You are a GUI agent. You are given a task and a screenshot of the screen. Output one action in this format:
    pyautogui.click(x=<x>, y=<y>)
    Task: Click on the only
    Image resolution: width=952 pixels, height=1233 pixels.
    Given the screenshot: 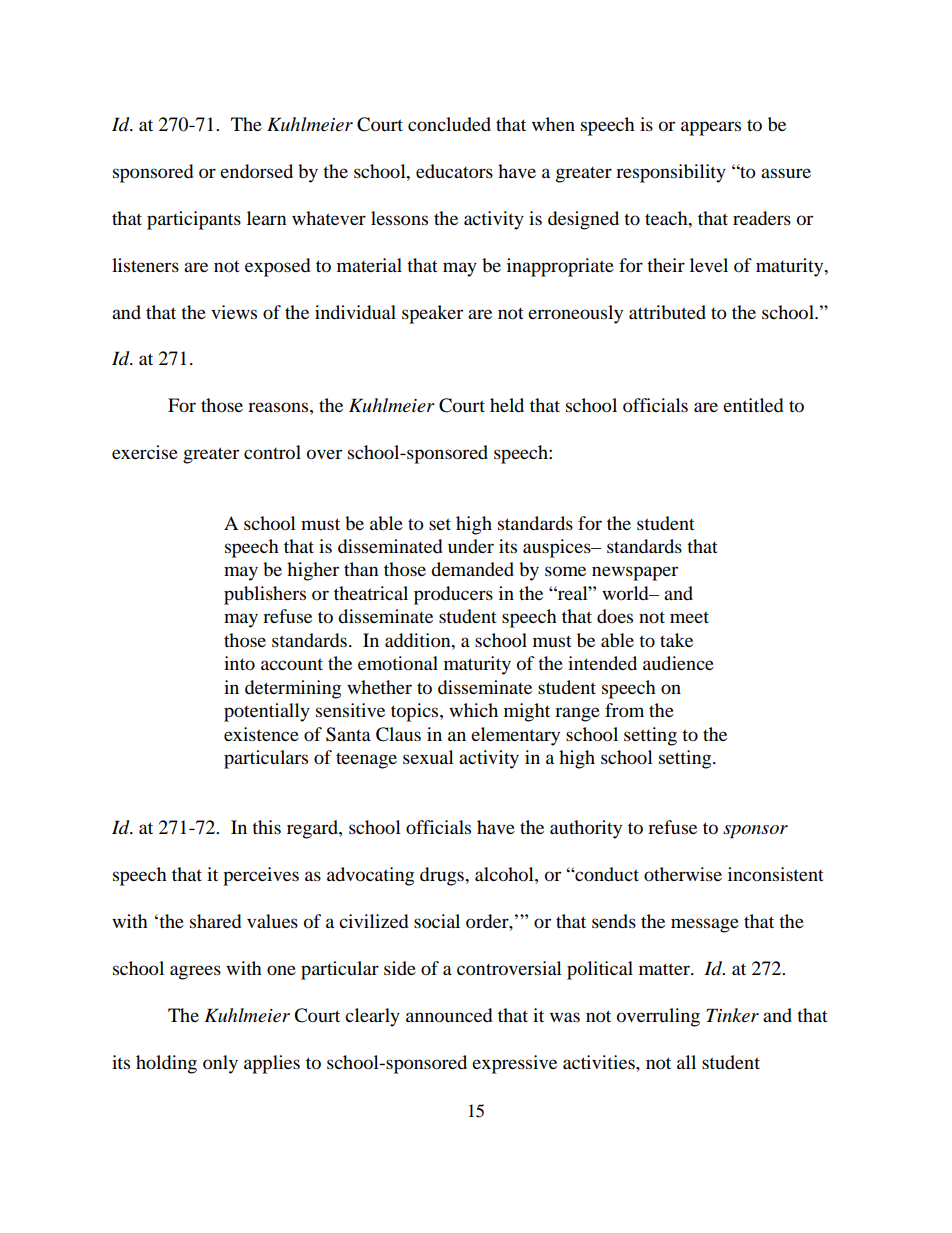 What is the action you would take?
    pyautogui.click(x=220, y=1064)
